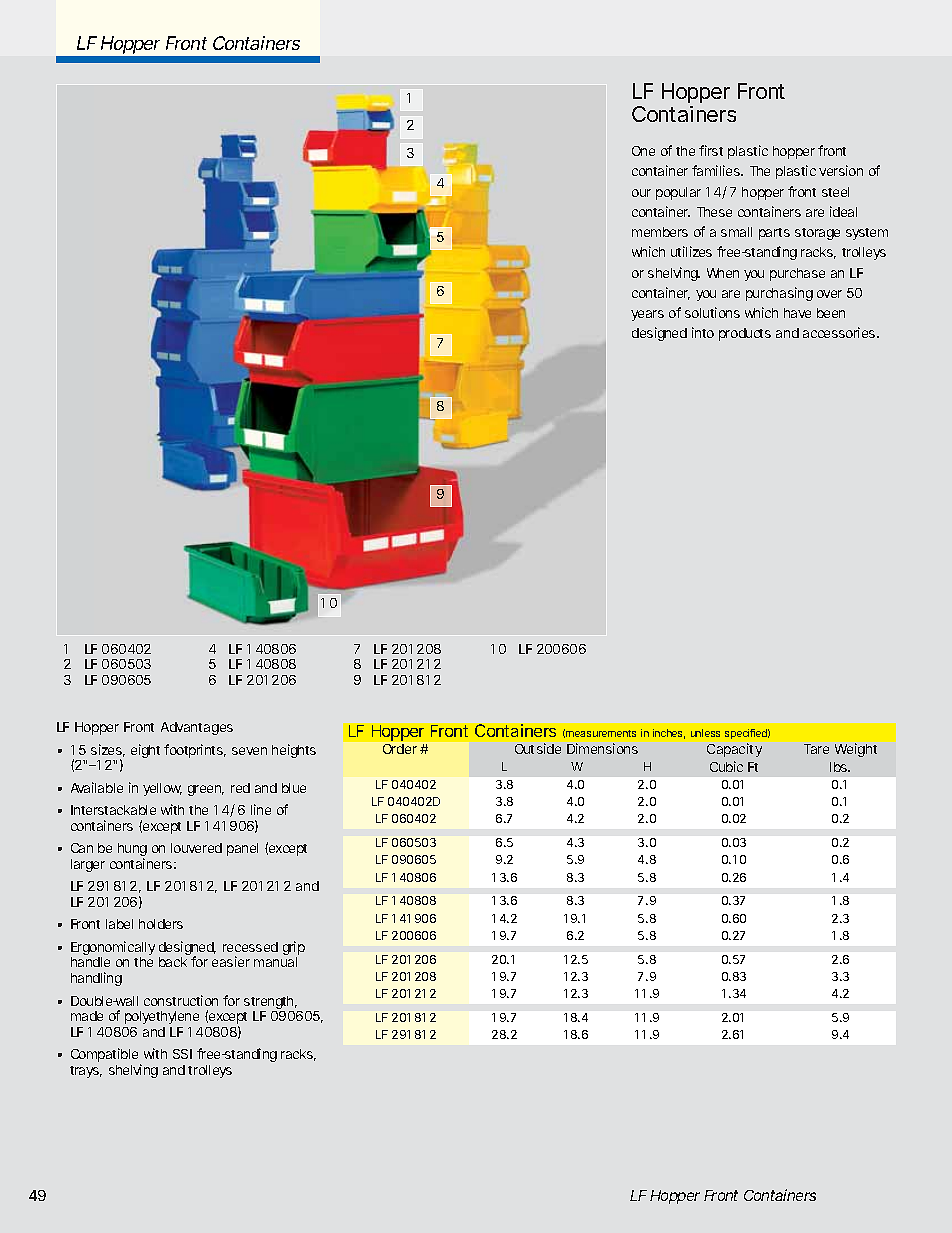  What do you see at coordinates (270, 1004) in the screenshot?
I see `strength` at bounding box center [270, 1004].
